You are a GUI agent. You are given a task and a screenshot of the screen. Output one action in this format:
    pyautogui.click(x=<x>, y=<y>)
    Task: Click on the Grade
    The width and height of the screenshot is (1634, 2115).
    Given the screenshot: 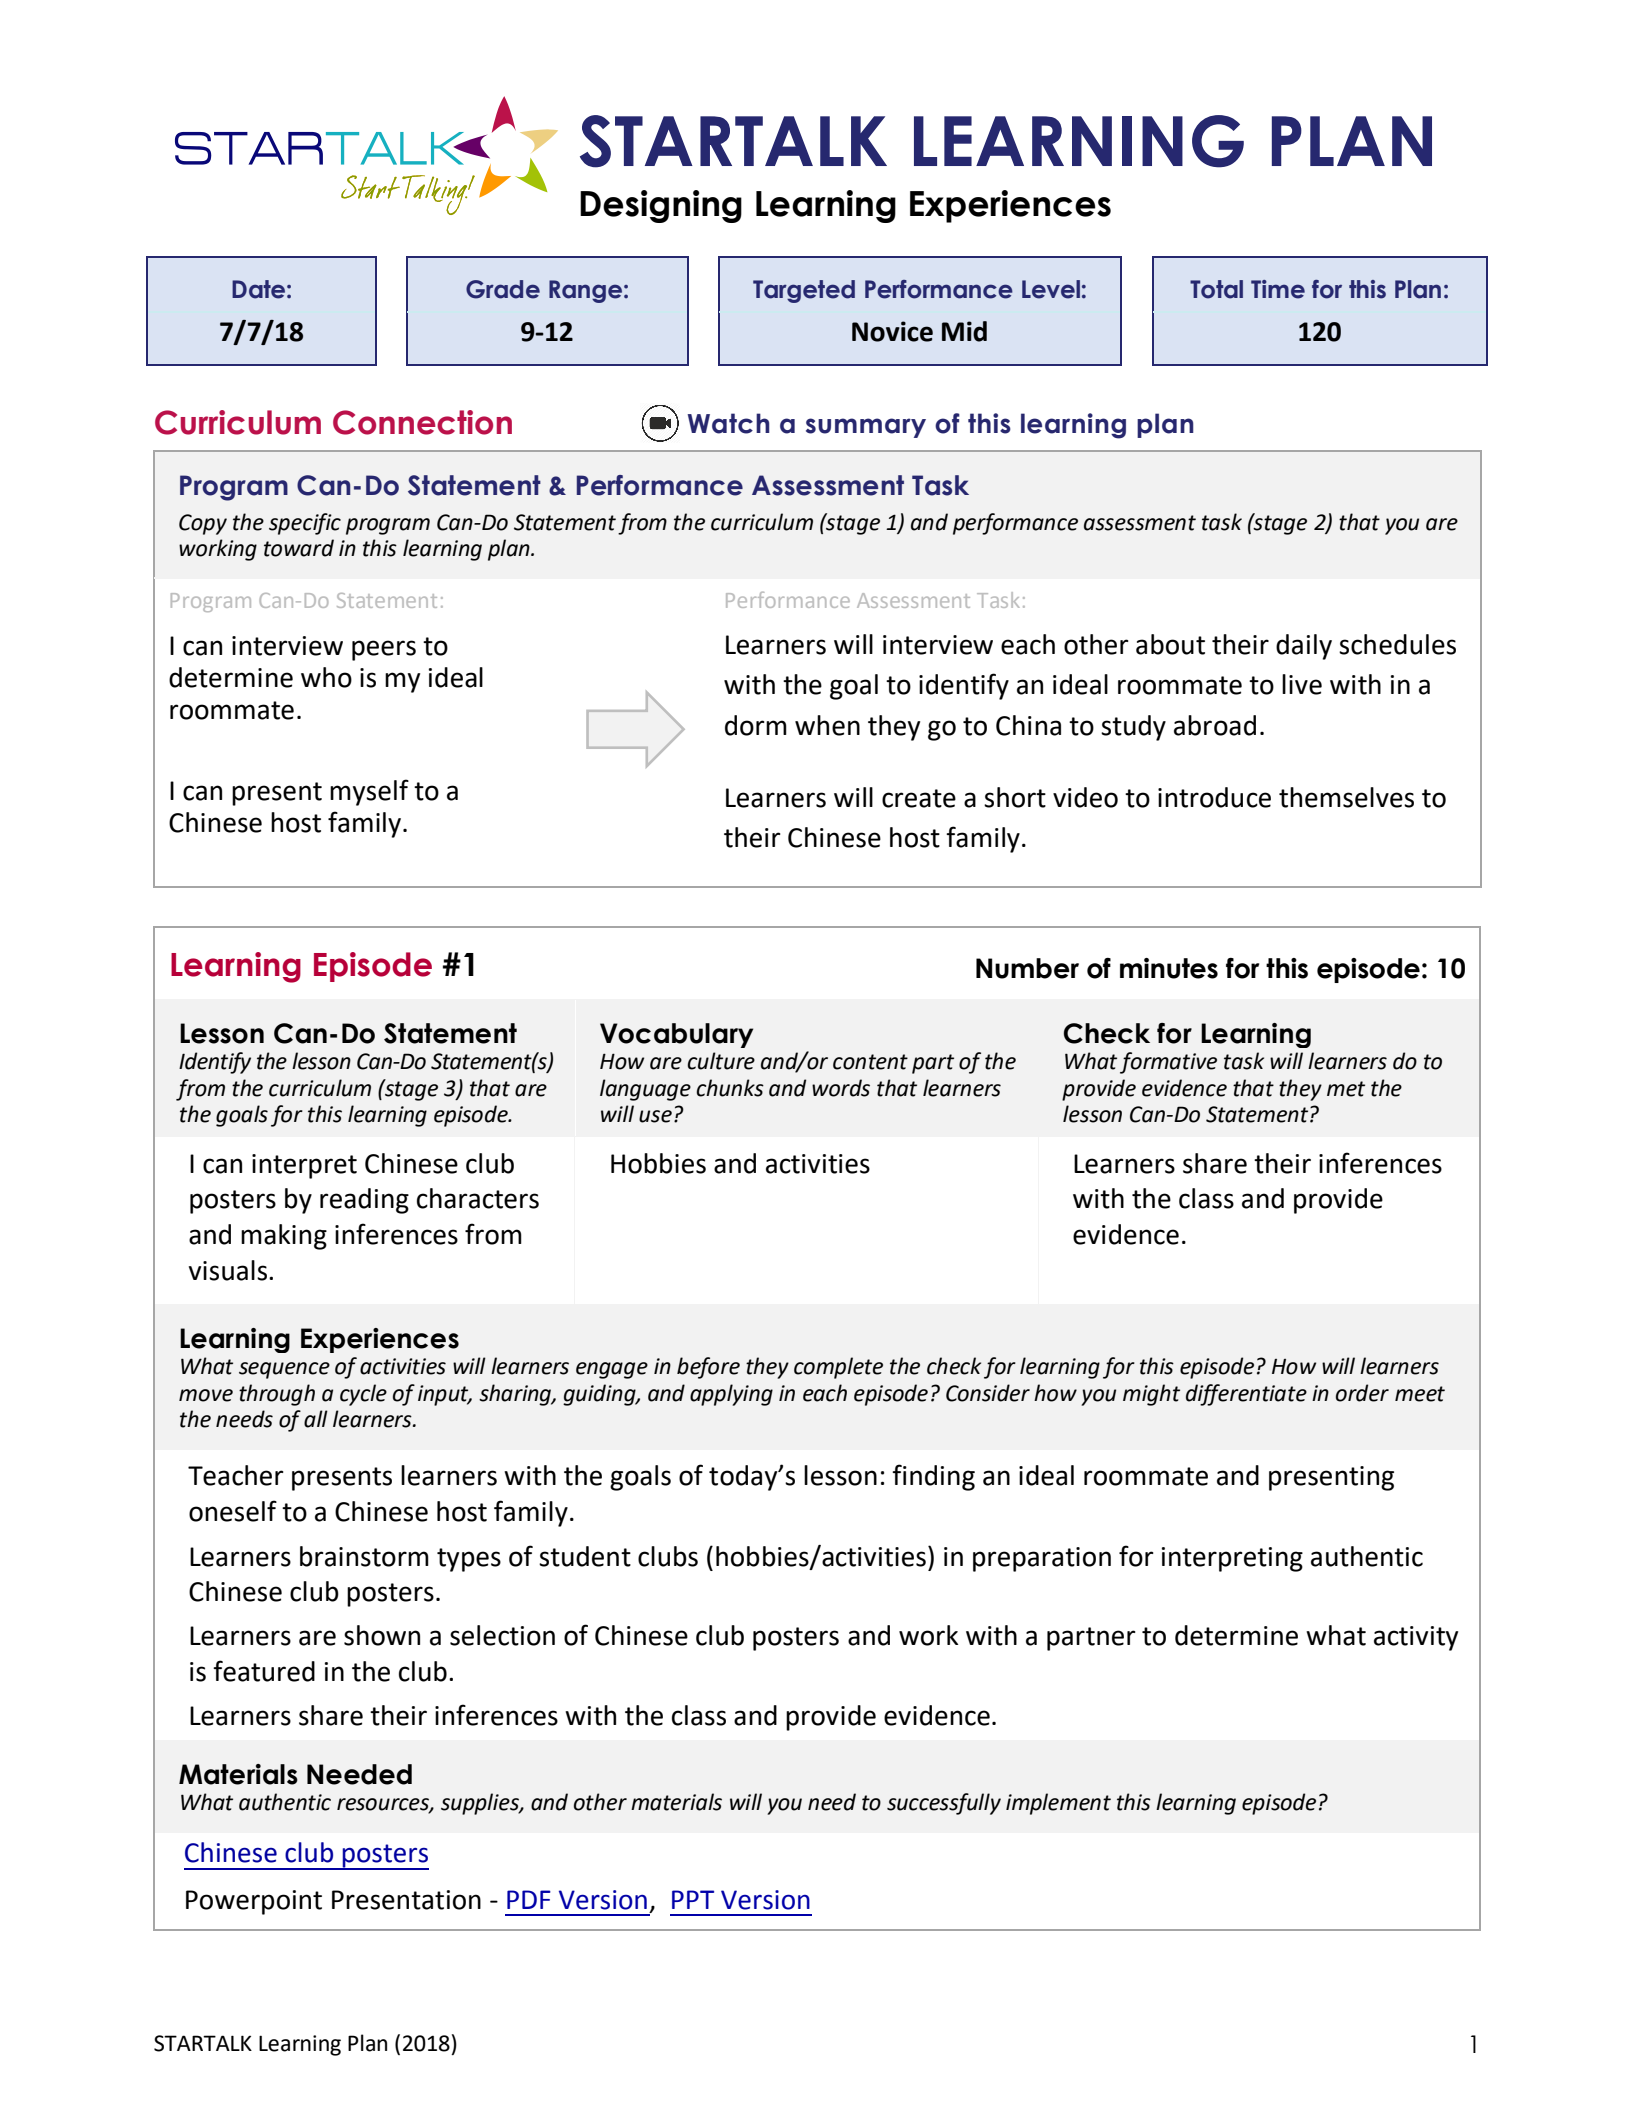 What is the action you would take?
    pyautogui.click(x=503, y=289)
